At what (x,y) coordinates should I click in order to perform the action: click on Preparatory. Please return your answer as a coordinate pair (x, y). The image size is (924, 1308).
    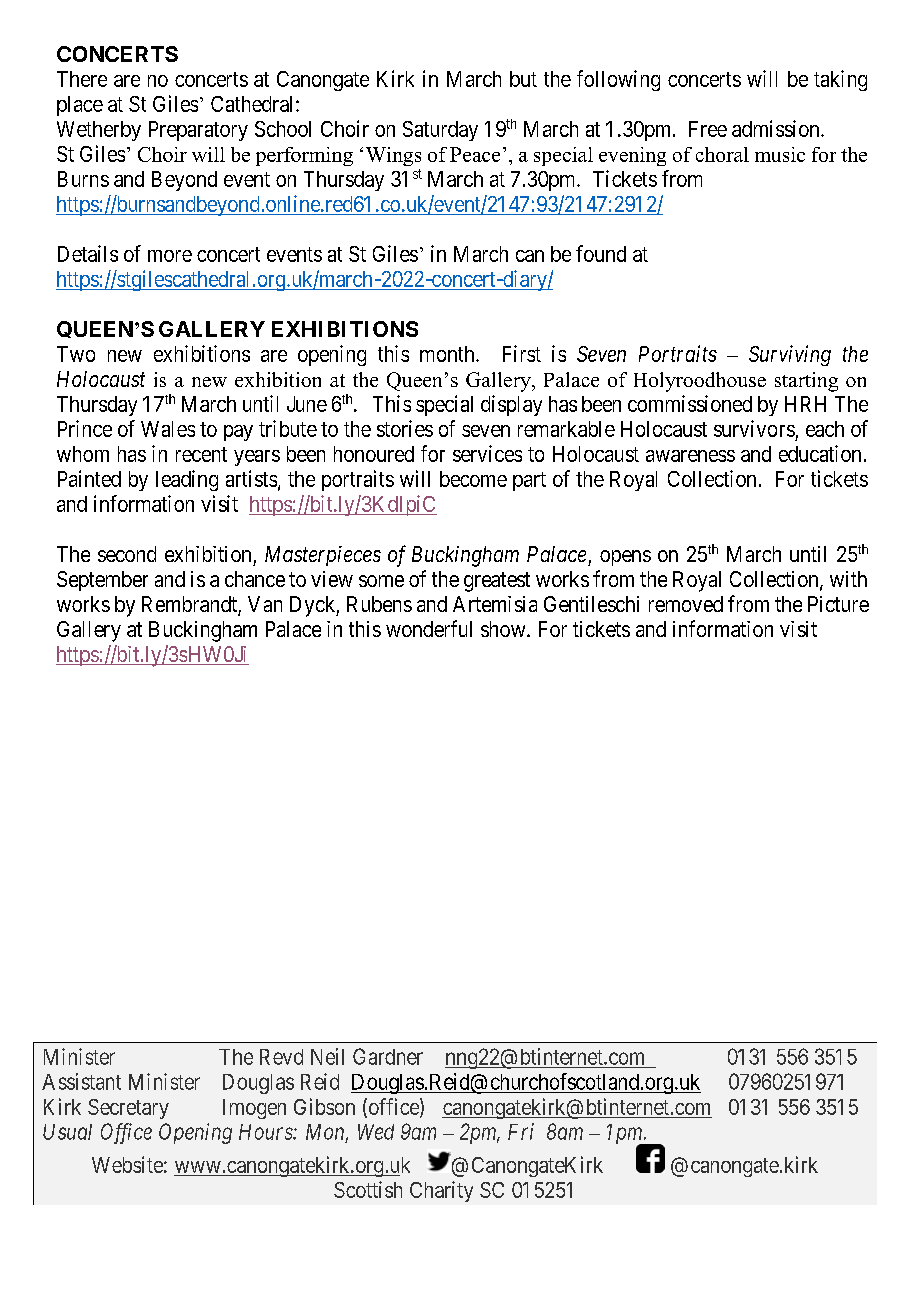
    Looking at the image, I should click on (198, 131).
